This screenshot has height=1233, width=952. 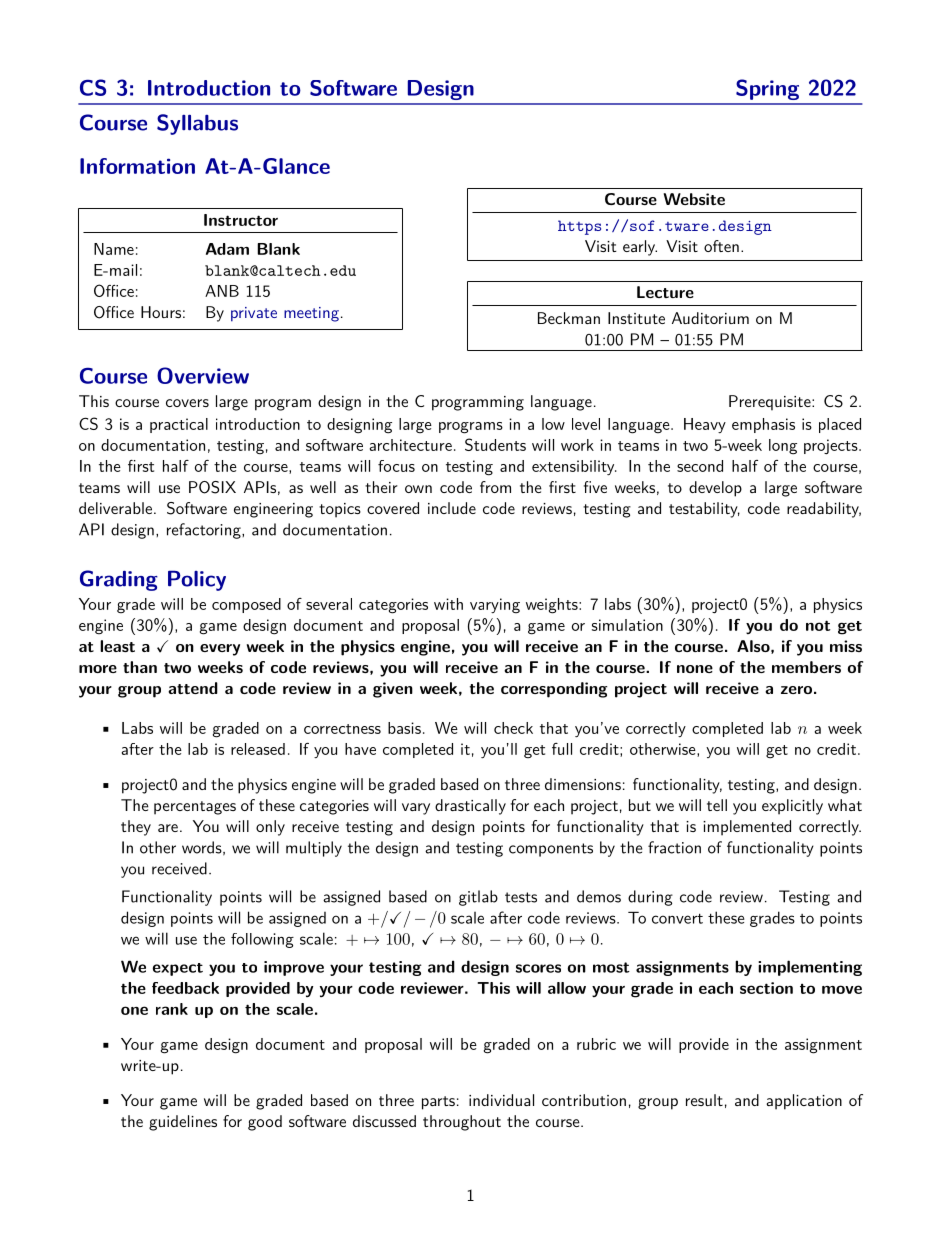 What do you see at coordinates (197, 124) in the screenshot?
I see `Syllabus` at bounding box center [197, 124].
